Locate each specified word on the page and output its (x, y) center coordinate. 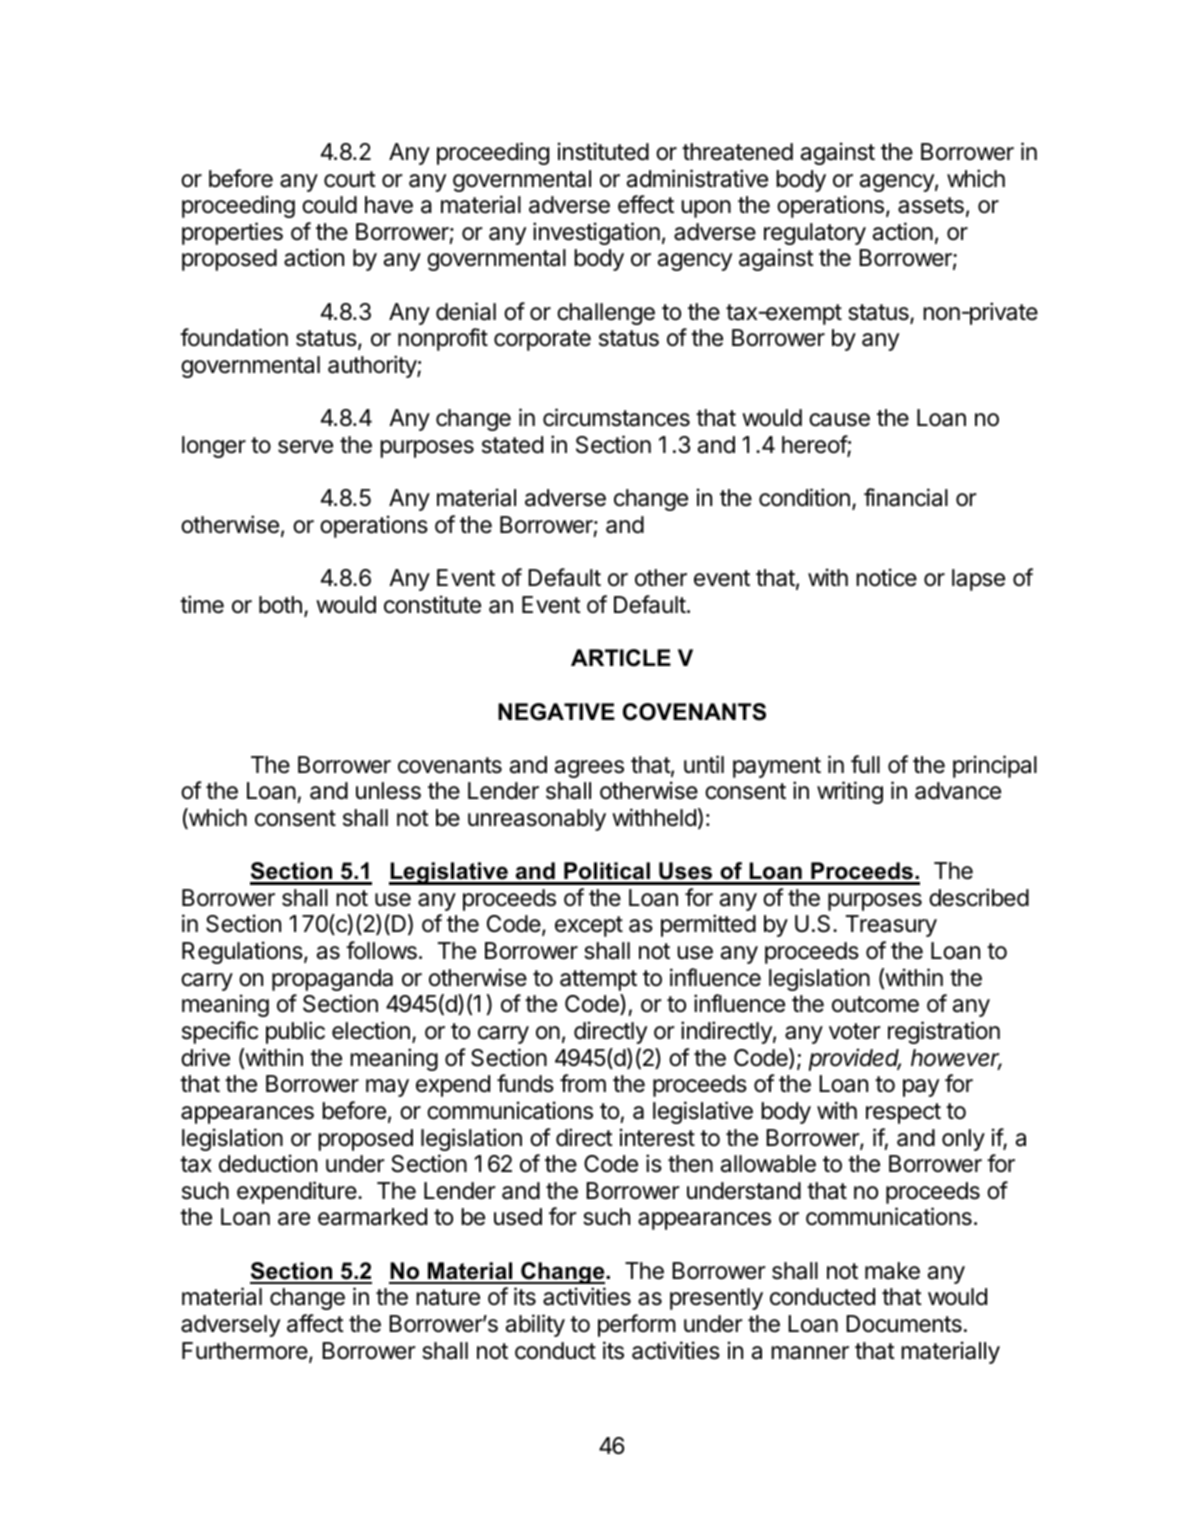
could (329, 205)
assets (931, 205)
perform (637, 1325)
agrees (589, 769)
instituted (603, 151)
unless (388, 791)
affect (315, 1323)
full (865, 764)
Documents (904, 1324)
